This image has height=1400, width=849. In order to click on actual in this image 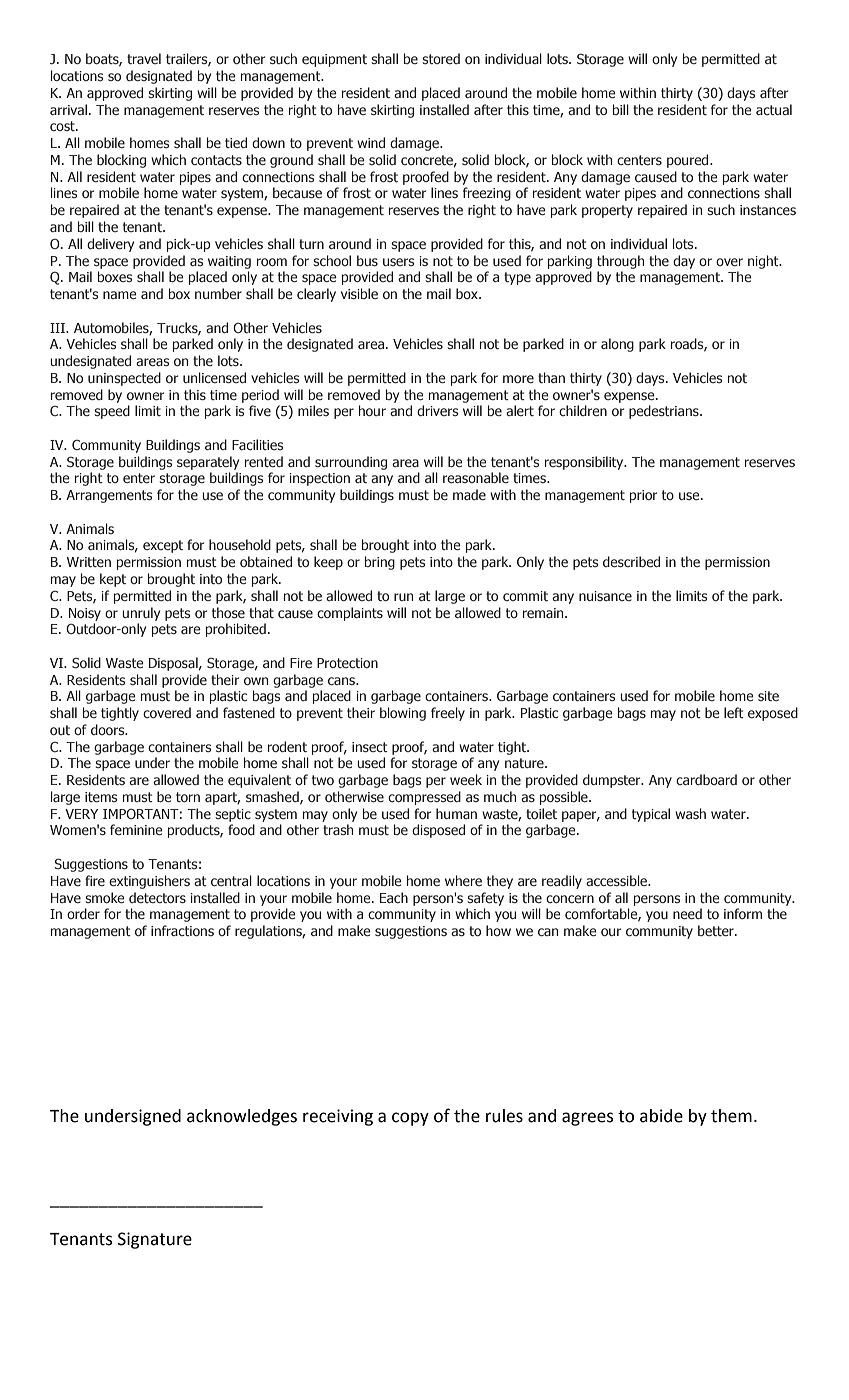, I will do `click(774, 109)`.
